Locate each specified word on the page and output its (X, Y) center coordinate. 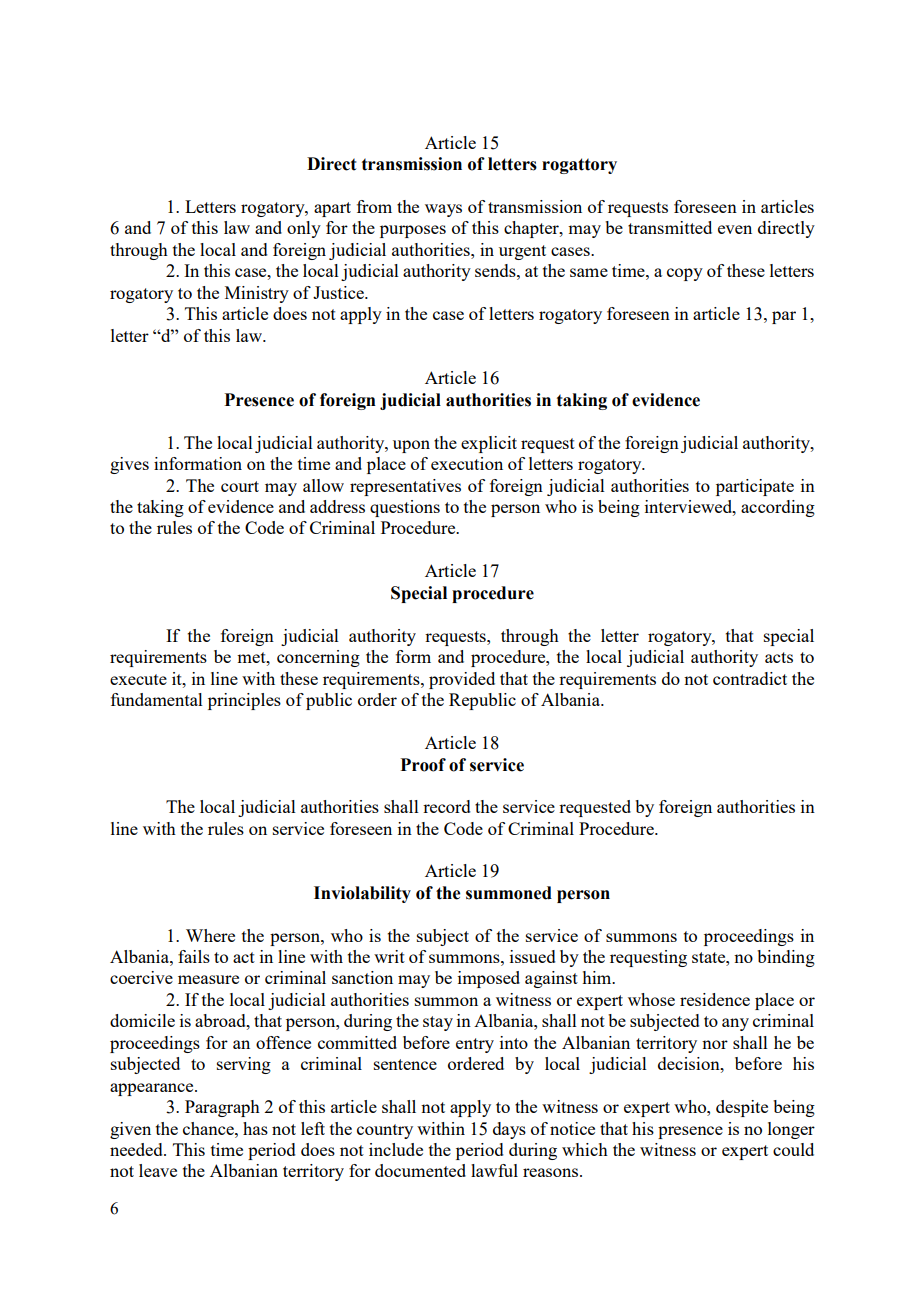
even (735, 229)
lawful (494, 1170)
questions (405, 508)
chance (209, 1128)
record (447, 806)
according (778, 508)
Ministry (257, 294)
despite (742, 1108)
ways (443, 210)
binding (786, 958)
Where (210, 935)
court (240, 486)
